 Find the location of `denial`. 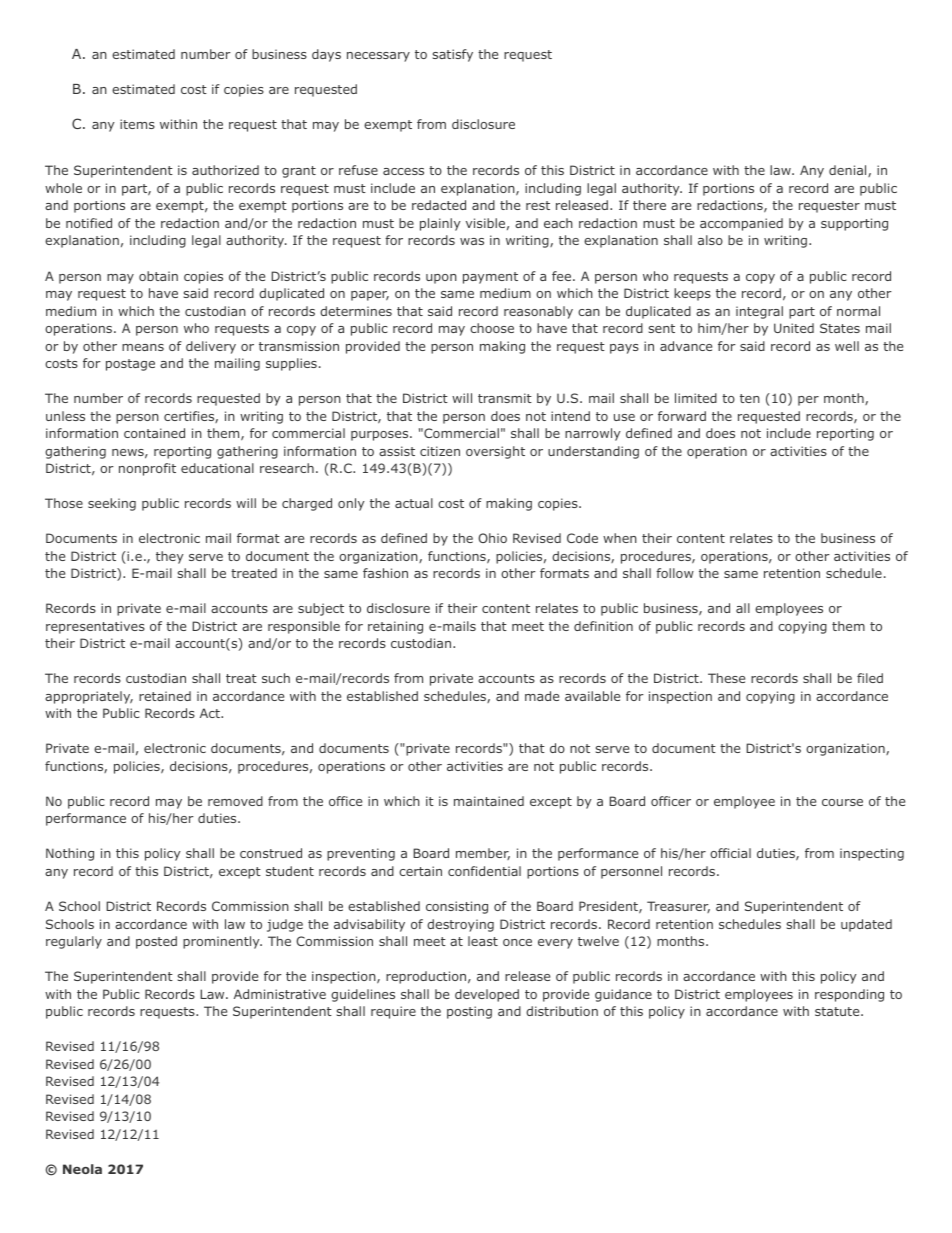

denial is located at coordinates (849, 171).
